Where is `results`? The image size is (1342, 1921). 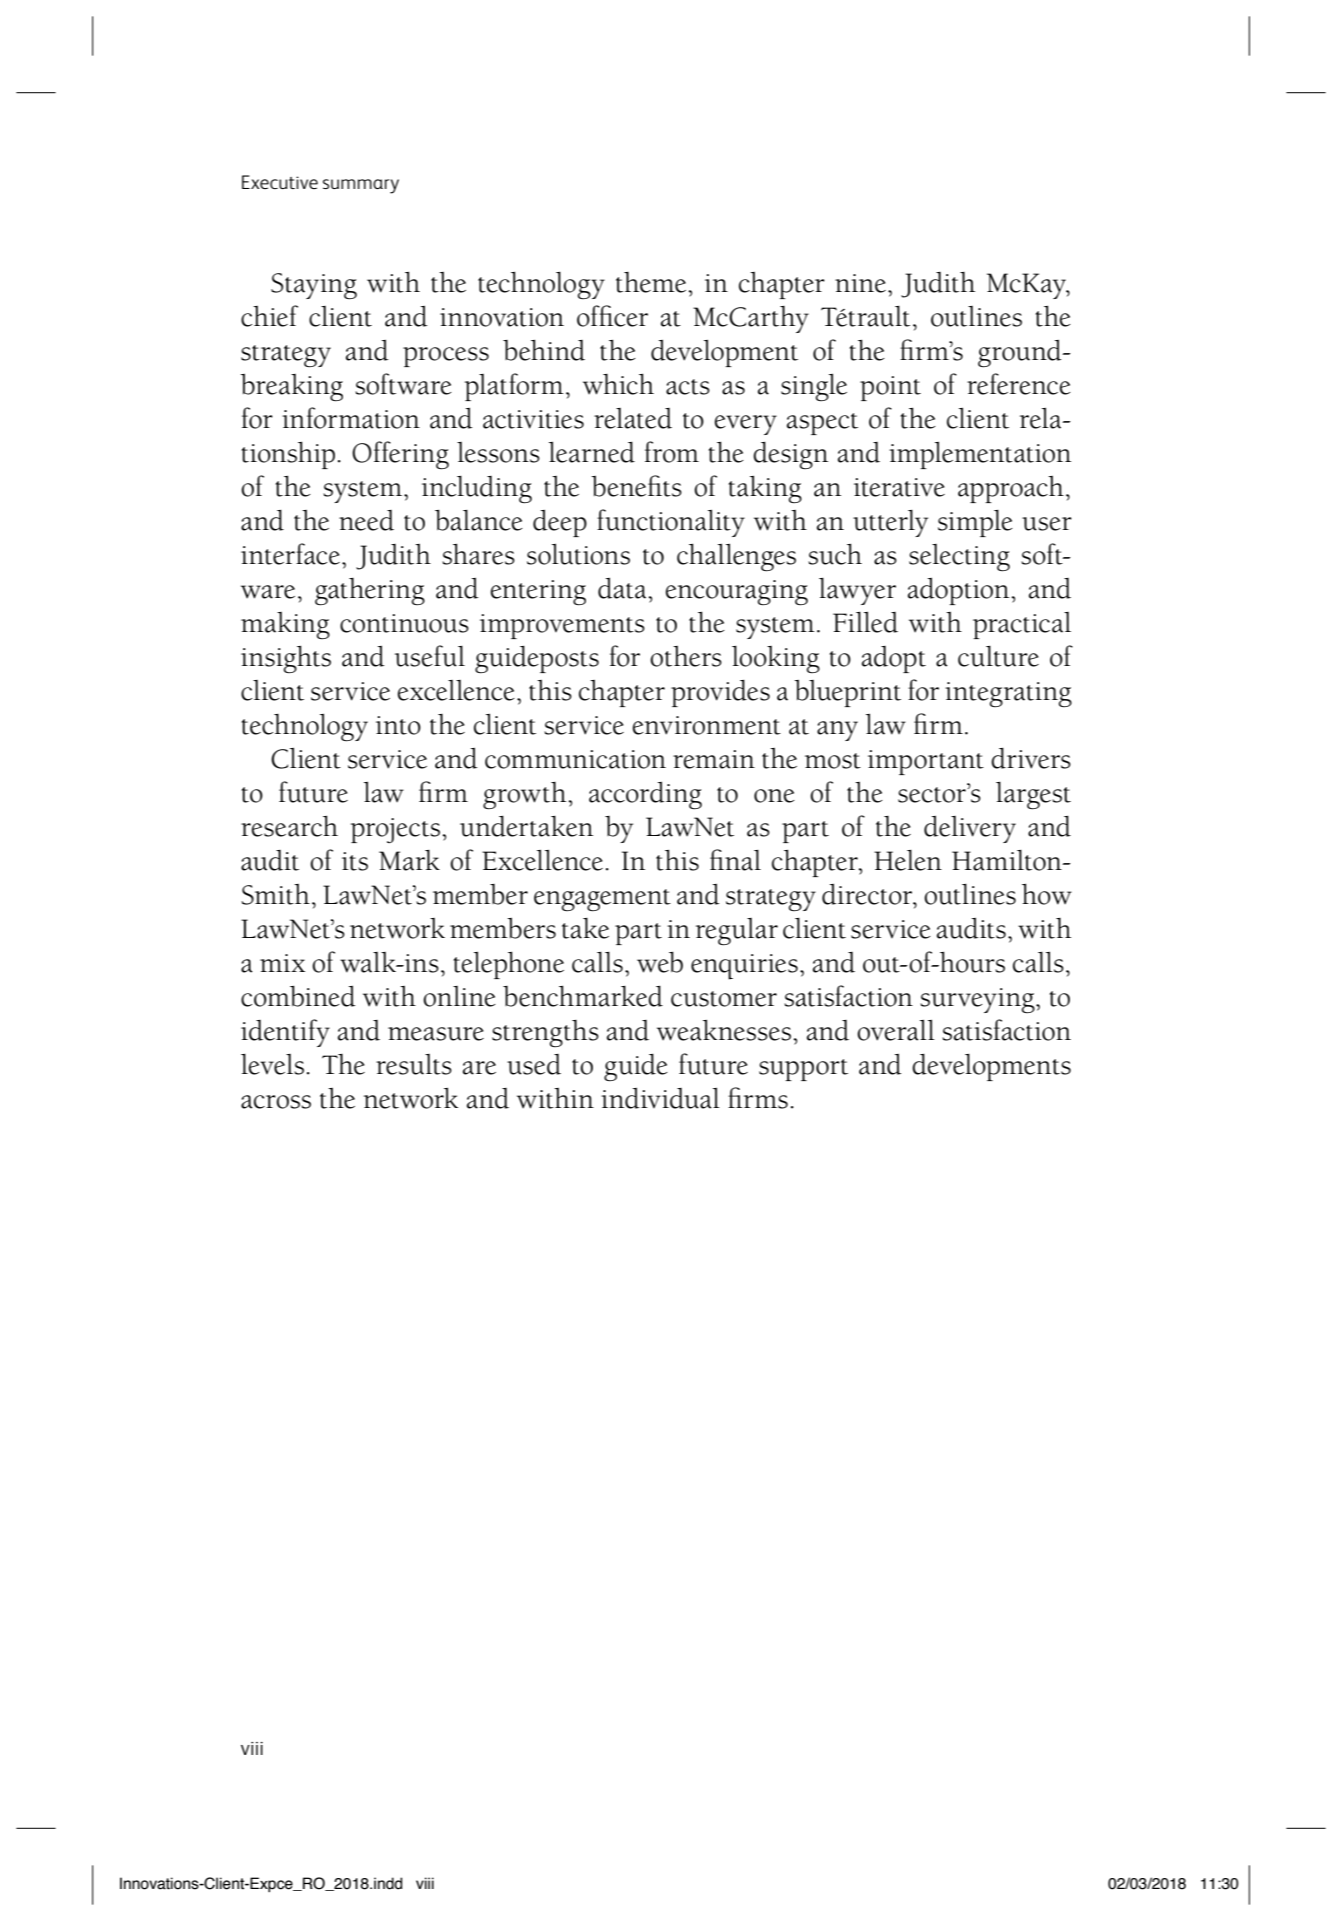 results is located at coordinates (414, 1064).
